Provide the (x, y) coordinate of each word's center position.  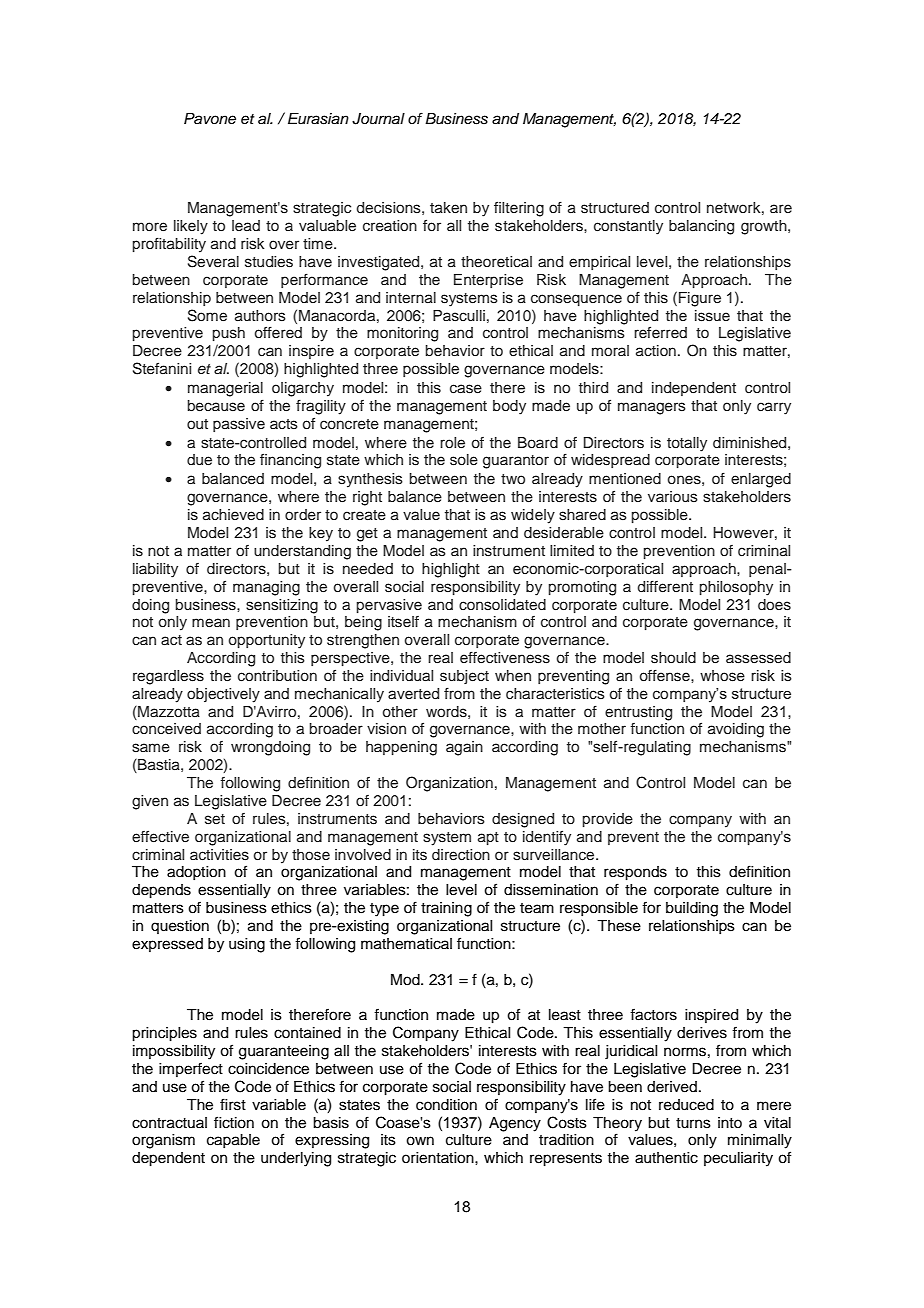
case (466, 389)
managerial (225, 389)
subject (464, 677)
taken (448, 207)
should (673, 658)
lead (246, 225)
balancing (701, 227)
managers (652, 408)
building (692, 909)
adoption (196, 873)
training (446, 909)
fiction (234, 1122)
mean (211, 622)
